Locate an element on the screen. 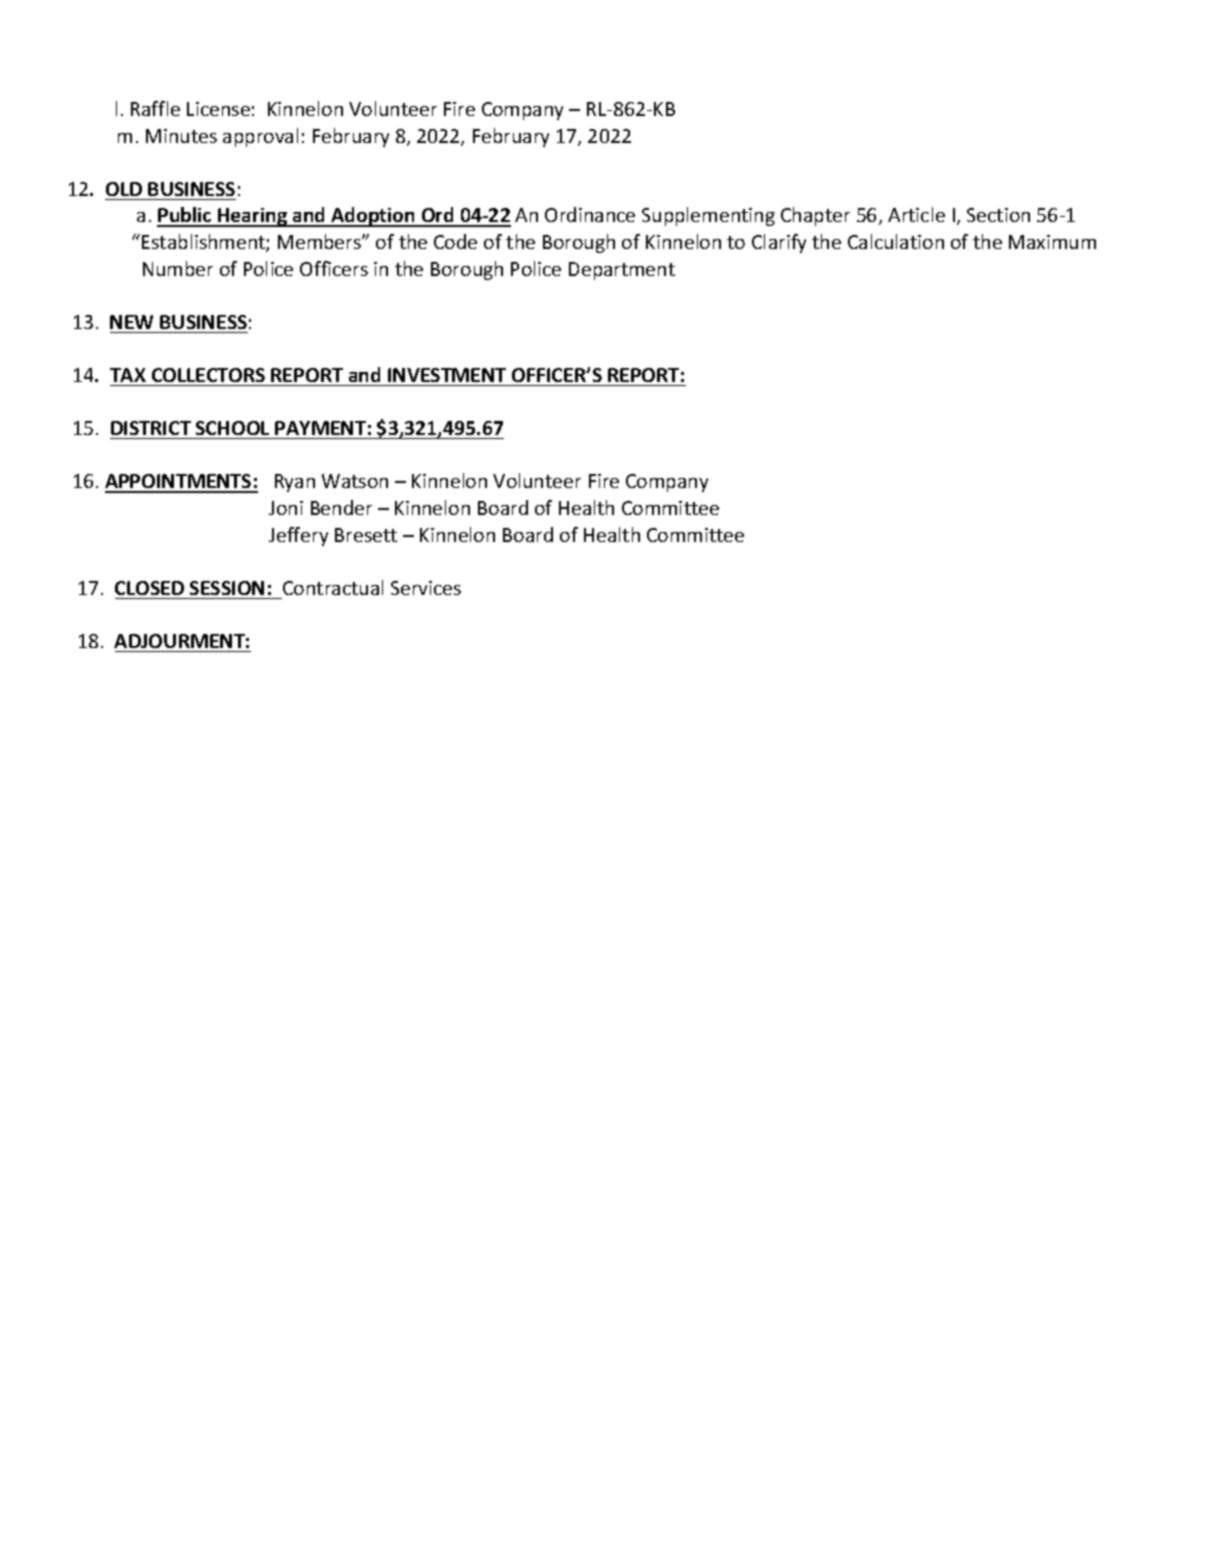 This screenshot has height=1568, width=1212. approval is located at coordinates (260, 137).
